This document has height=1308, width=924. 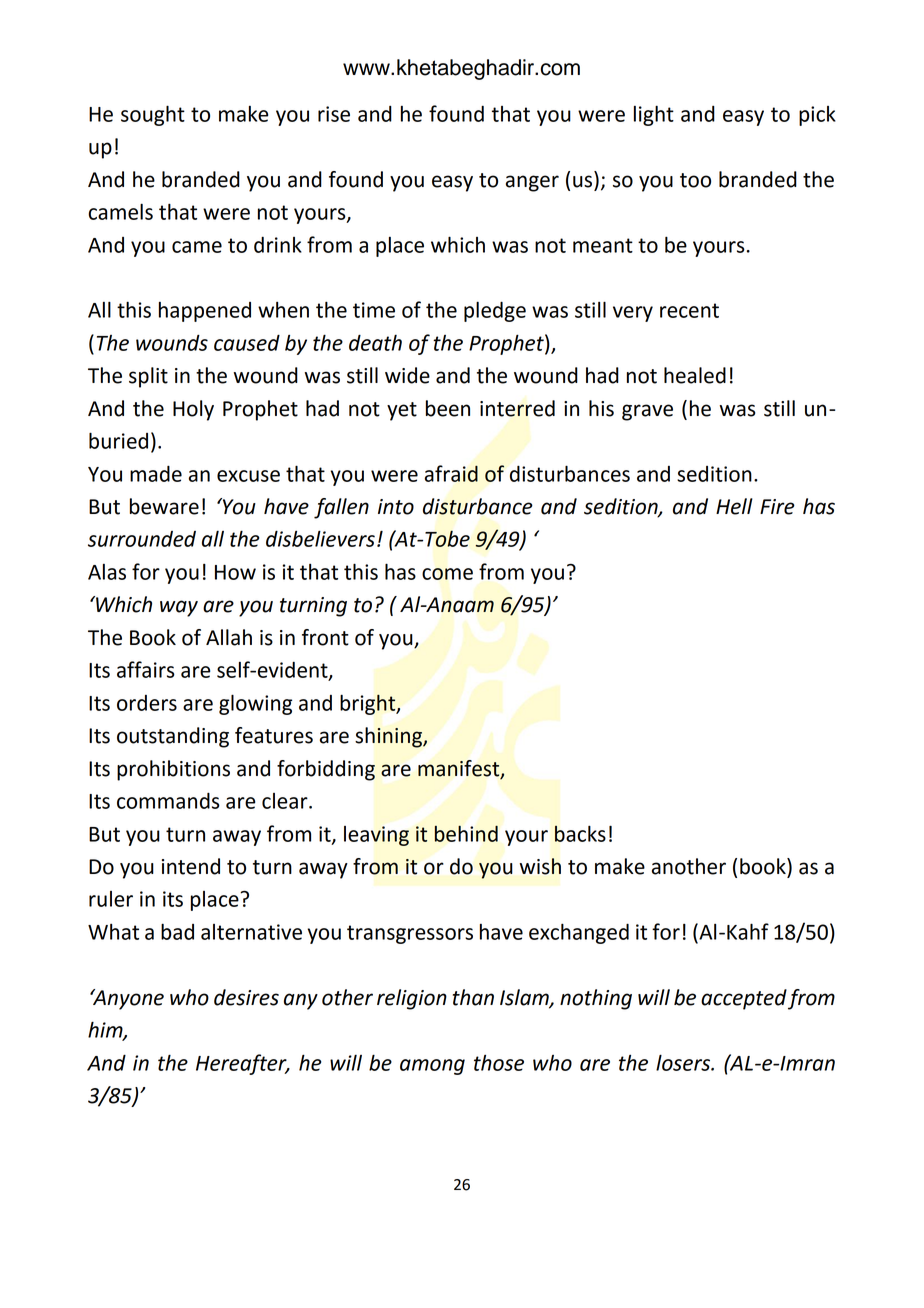 I want to click on those, so click(x=499, y=1063).
